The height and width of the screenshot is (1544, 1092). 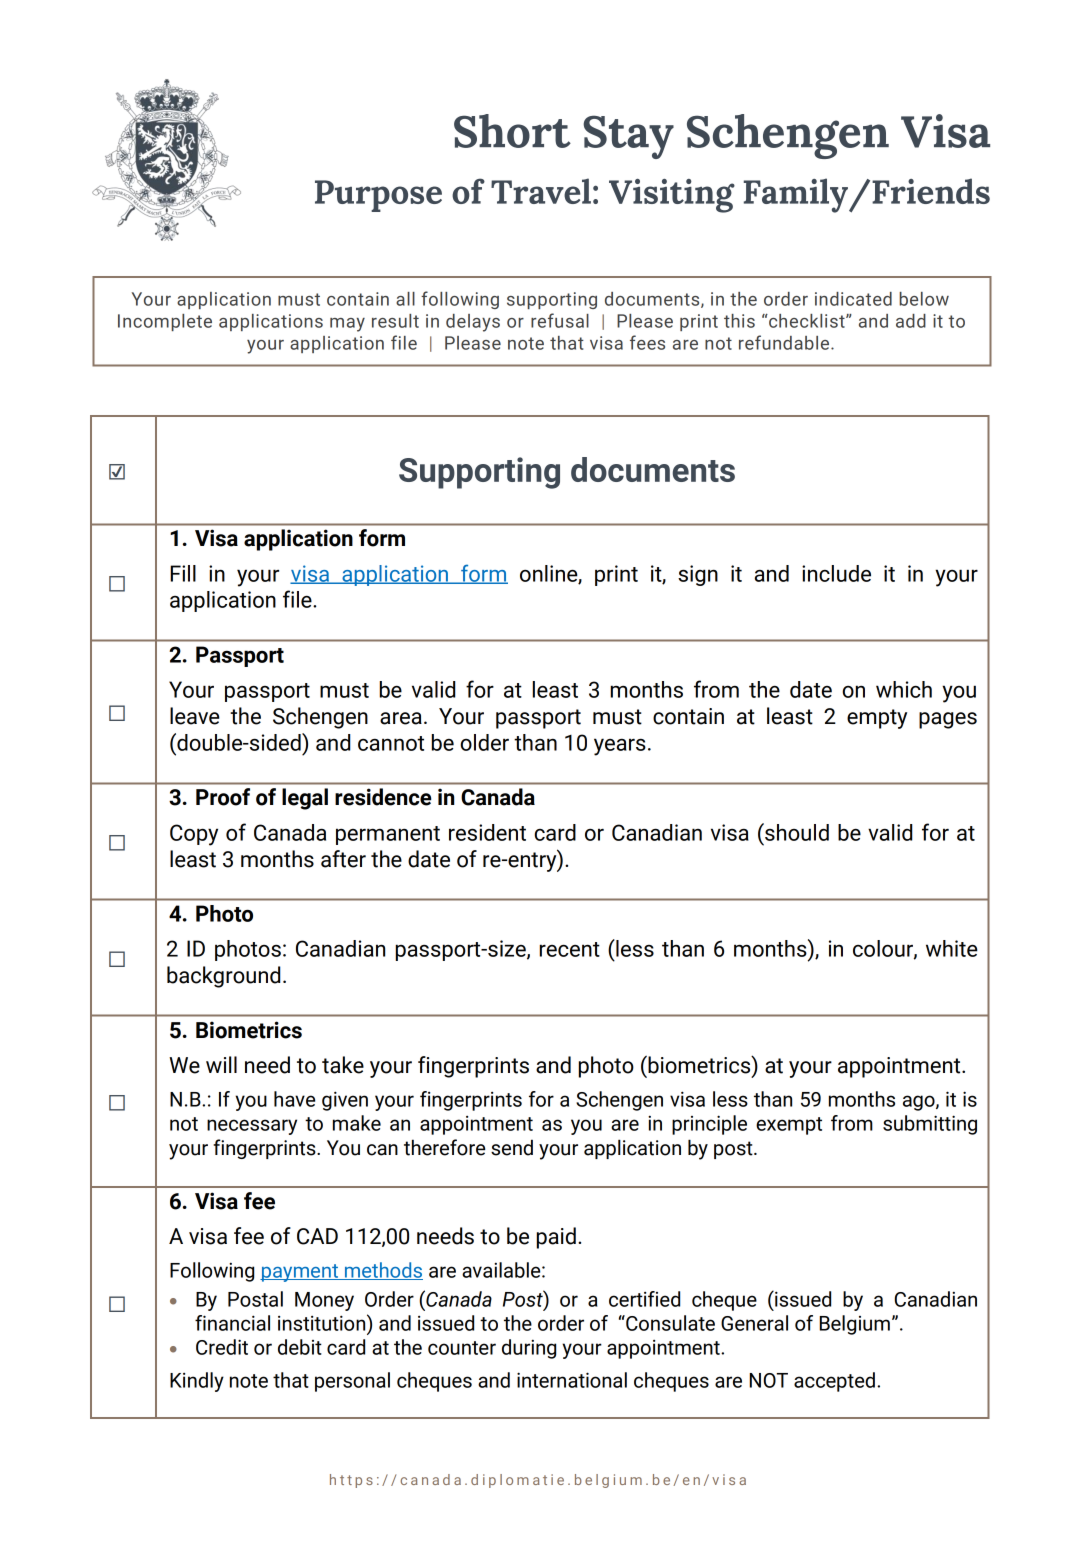 What do you see at coordinates (789, 1126) in the screenshot?
I see `exempt` at bounding box center [789, 1126].
